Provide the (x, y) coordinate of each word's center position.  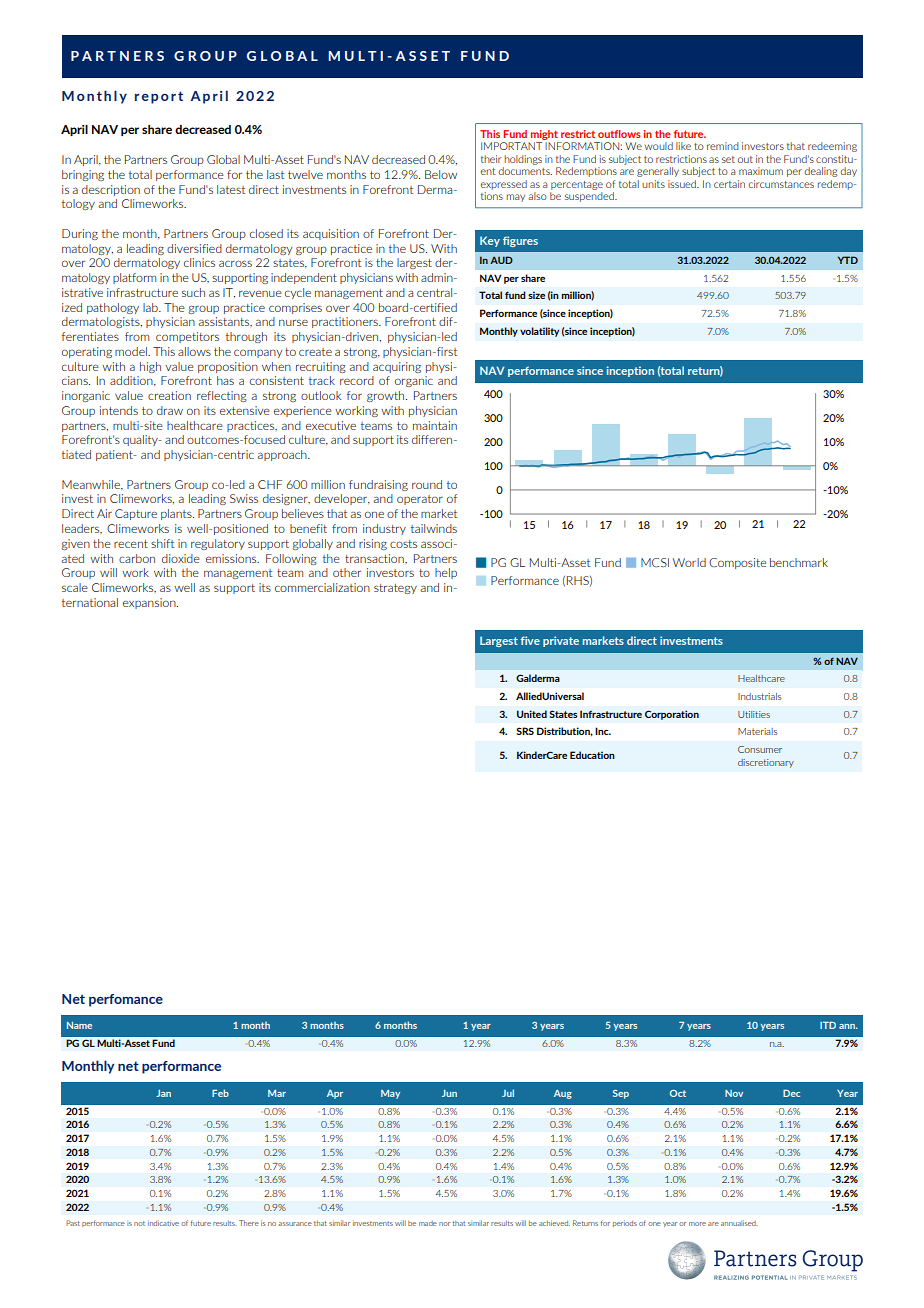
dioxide (181, 558)
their (491, 159)
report (159, 97)
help (446, 573)
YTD (848, 260)
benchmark (799, 562)
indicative (163, 1223)
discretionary (766, 763)
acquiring (397, 367)
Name (79, 1025)
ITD (828, 1025)
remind (723, 146)
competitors (187, 337)
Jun (449, 1093)
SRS (525, 731)
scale (75, 587)
